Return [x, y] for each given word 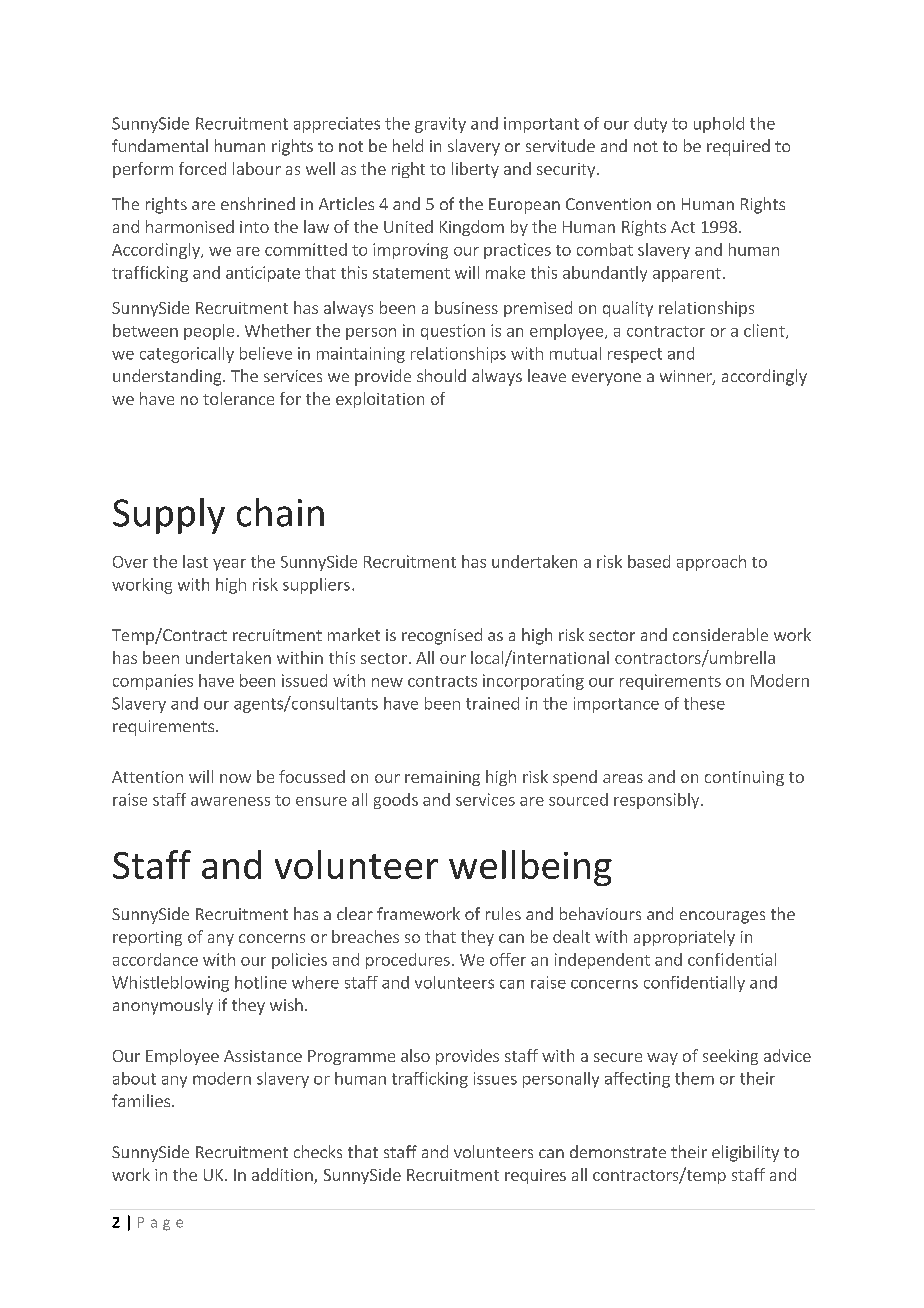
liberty [475, 170]
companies [153, 682]
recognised [442, 636]
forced [202, 168]
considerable [720, 634]
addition [283, 1176]
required [738, 147]
